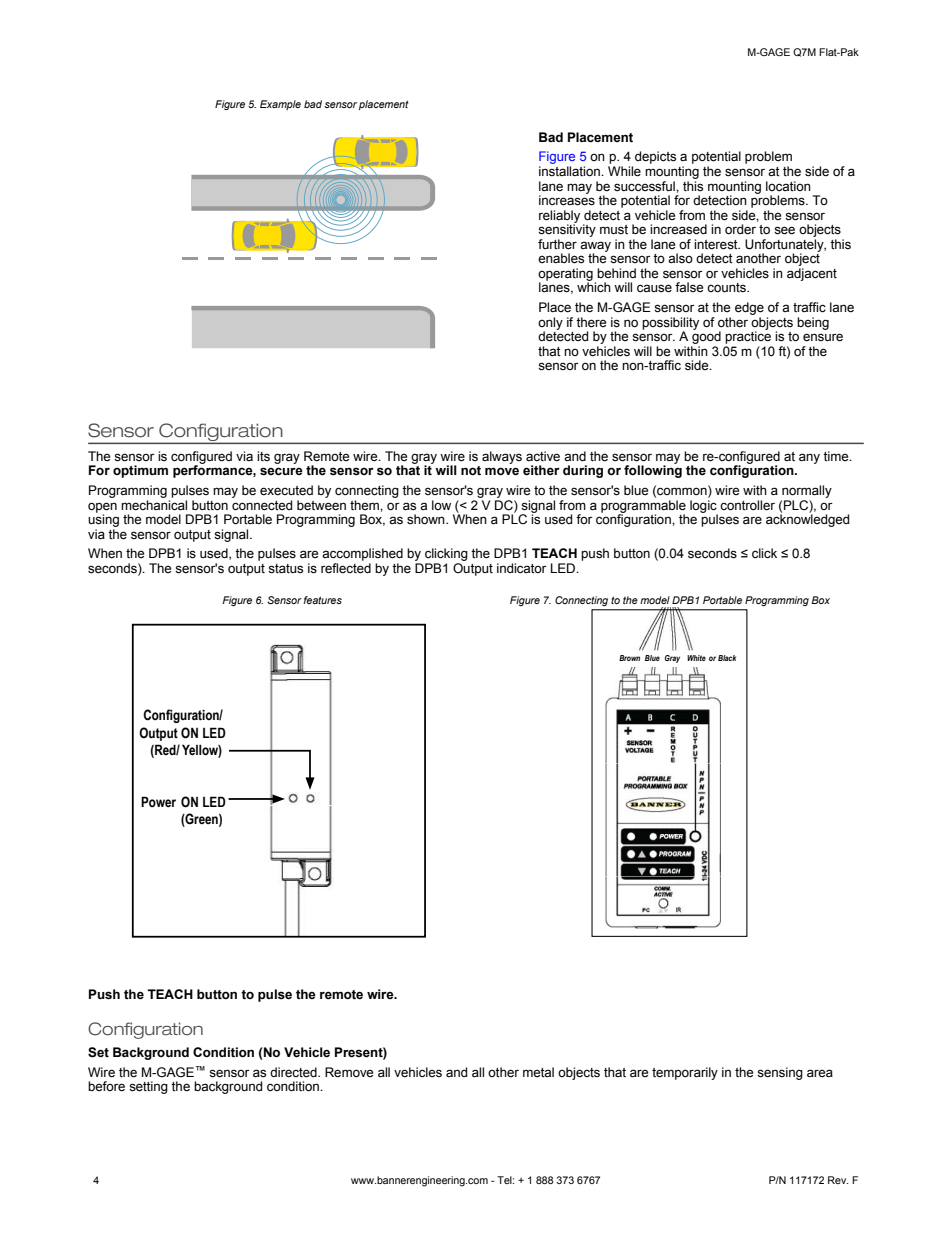 The image size is (952, 1233). Describe the element at coordinates (747, 505) in the document. I see `controller` at that location.
